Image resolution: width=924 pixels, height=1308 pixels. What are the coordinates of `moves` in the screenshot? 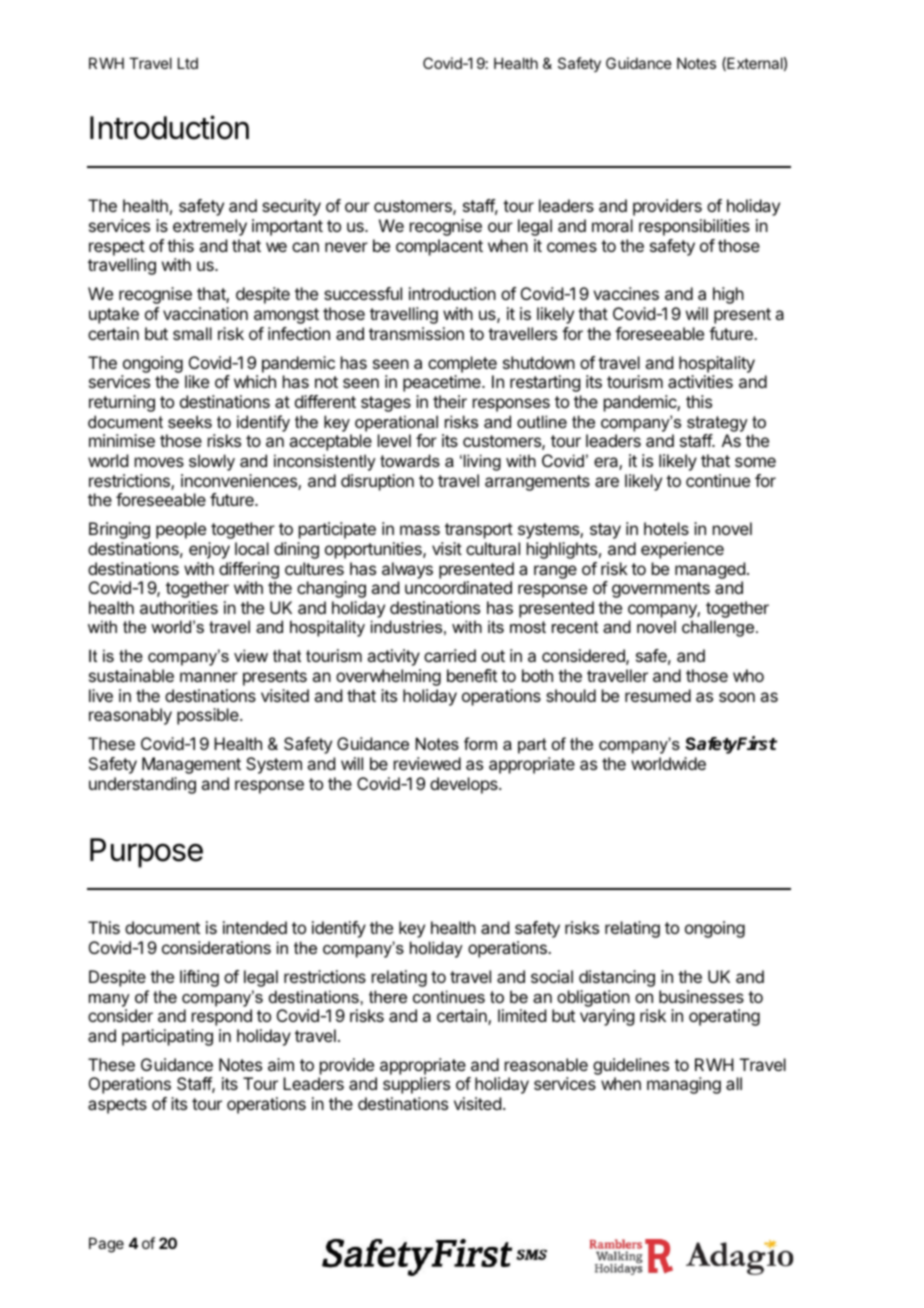 It's located at (159, 462).
